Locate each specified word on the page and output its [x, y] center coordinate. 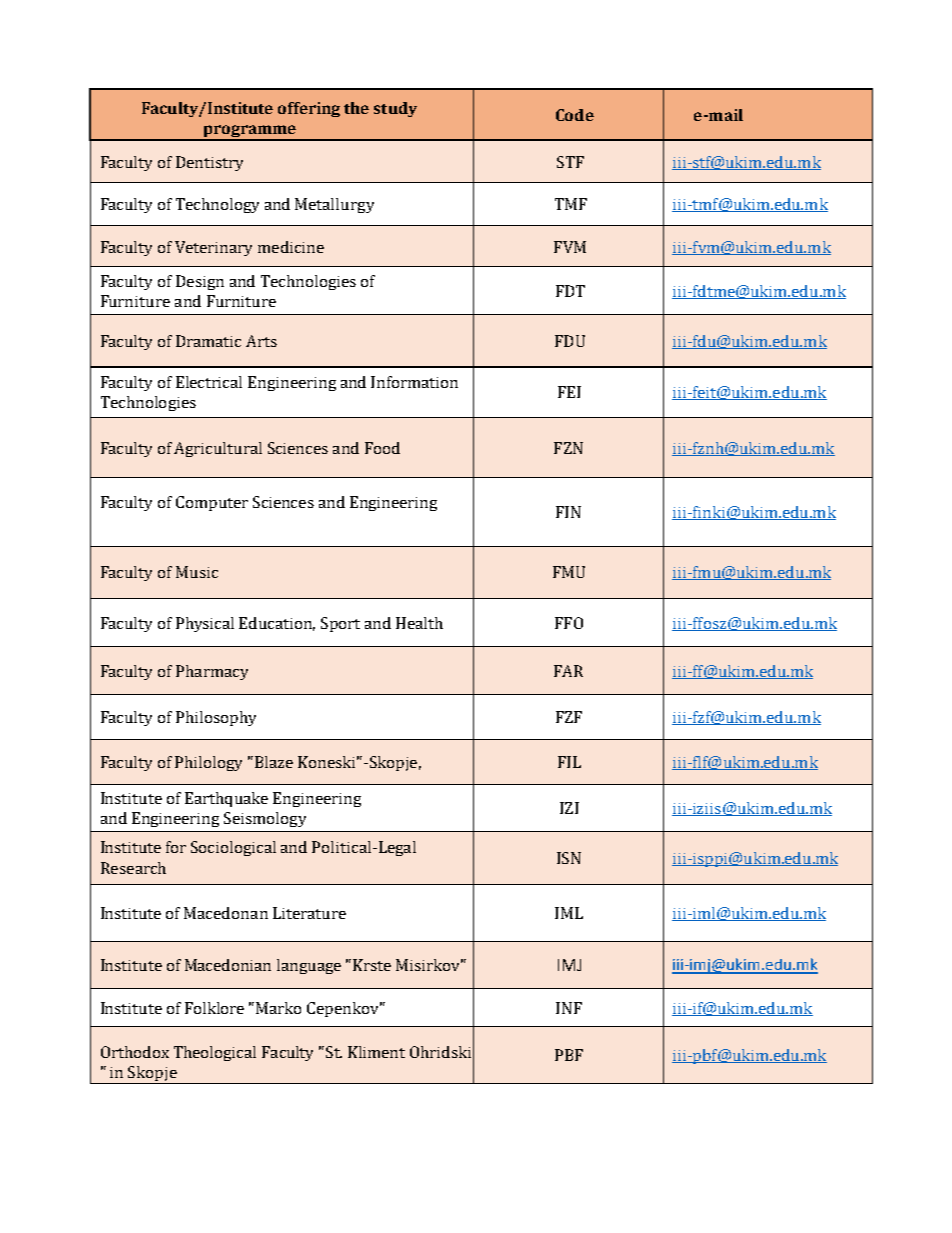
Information [414, 382]
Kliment [376, 1052]
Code [575, 115]
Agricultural [218, 449]
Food [382, 448]
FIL [569, 762]
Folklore [214, 1008]
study [395, 109]
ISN [569, 858]
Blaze [274, 762]
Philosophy [216, 718]
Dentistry [209, 163]
